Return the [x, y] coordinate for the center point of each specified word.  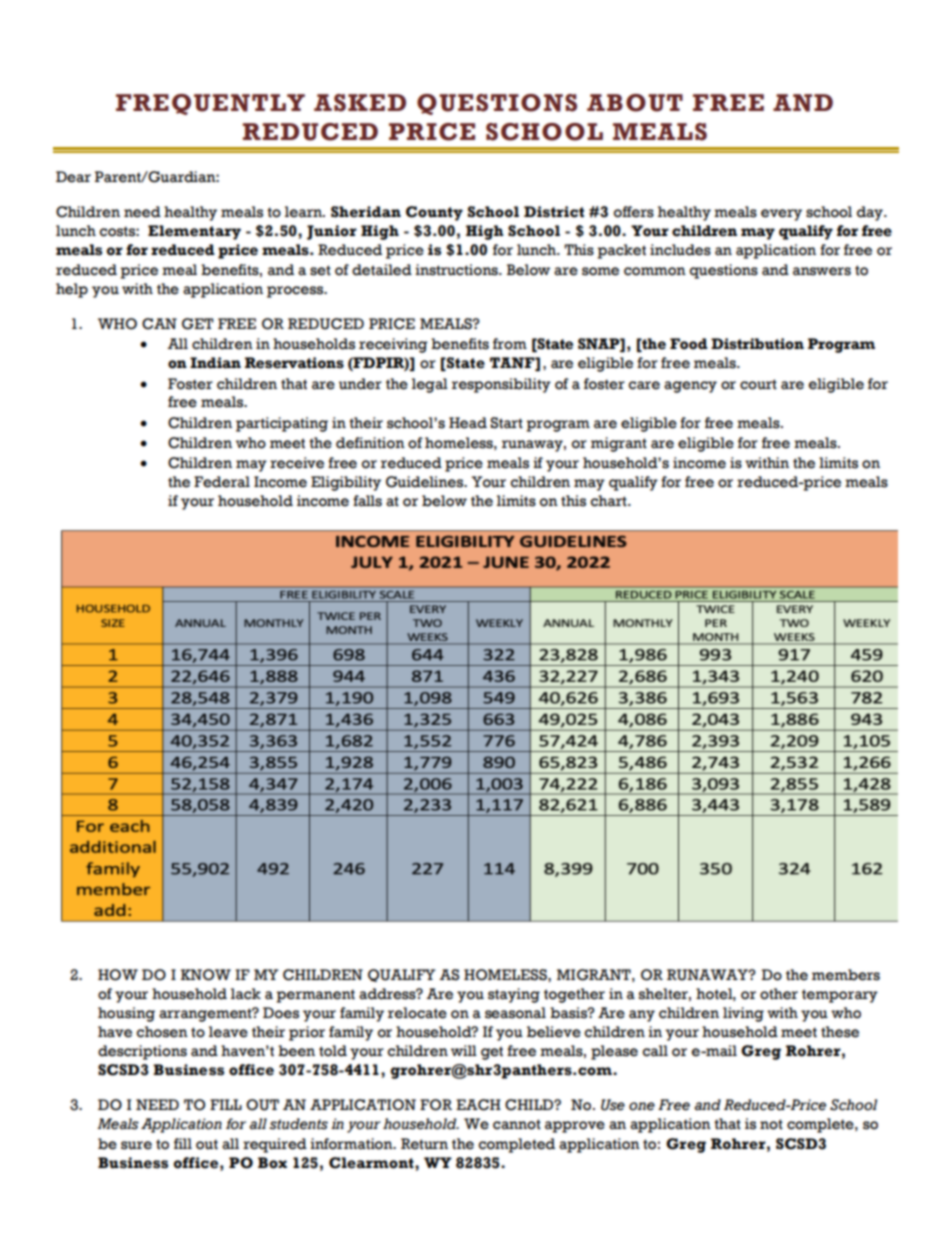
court [758, 384]
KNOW [206, 975]
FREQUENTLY [210, 104]
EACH [478, 1105]
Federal [222, 482]
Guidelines [426, 482]
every [781, 215]
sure [136, 1145]
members [846, 975]
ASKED [360, 103]
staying [514, 995]
